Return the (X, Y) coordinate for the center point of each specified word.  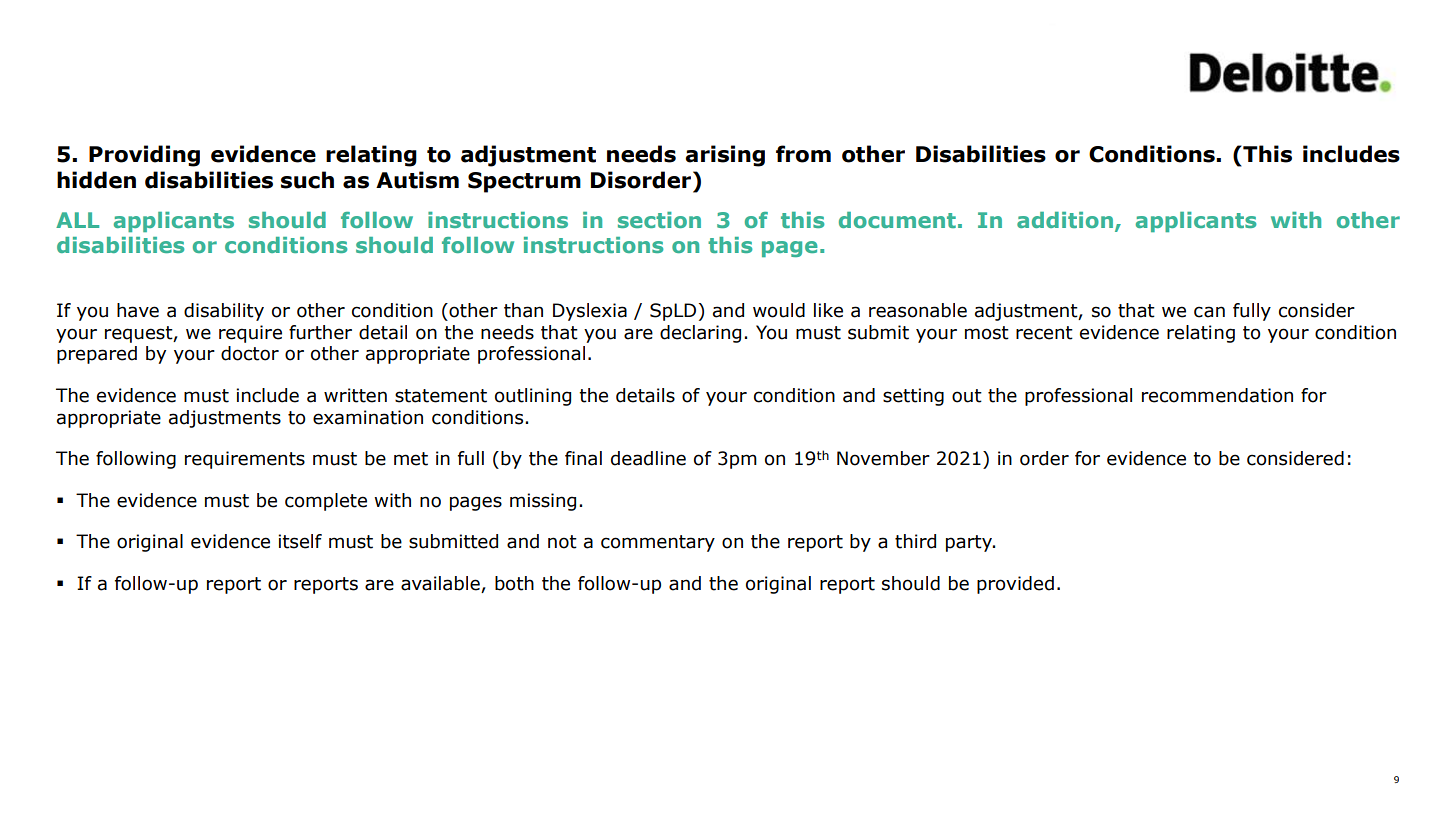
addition (1065, 220)
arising (725, 156)
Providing (144, 156)
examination (368, 417)
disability (224, 312)
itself (300, 541)
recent (1044, 333)
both (514, 583)
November (883, 458)
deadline (648, 458)
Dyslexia (590, 312)
